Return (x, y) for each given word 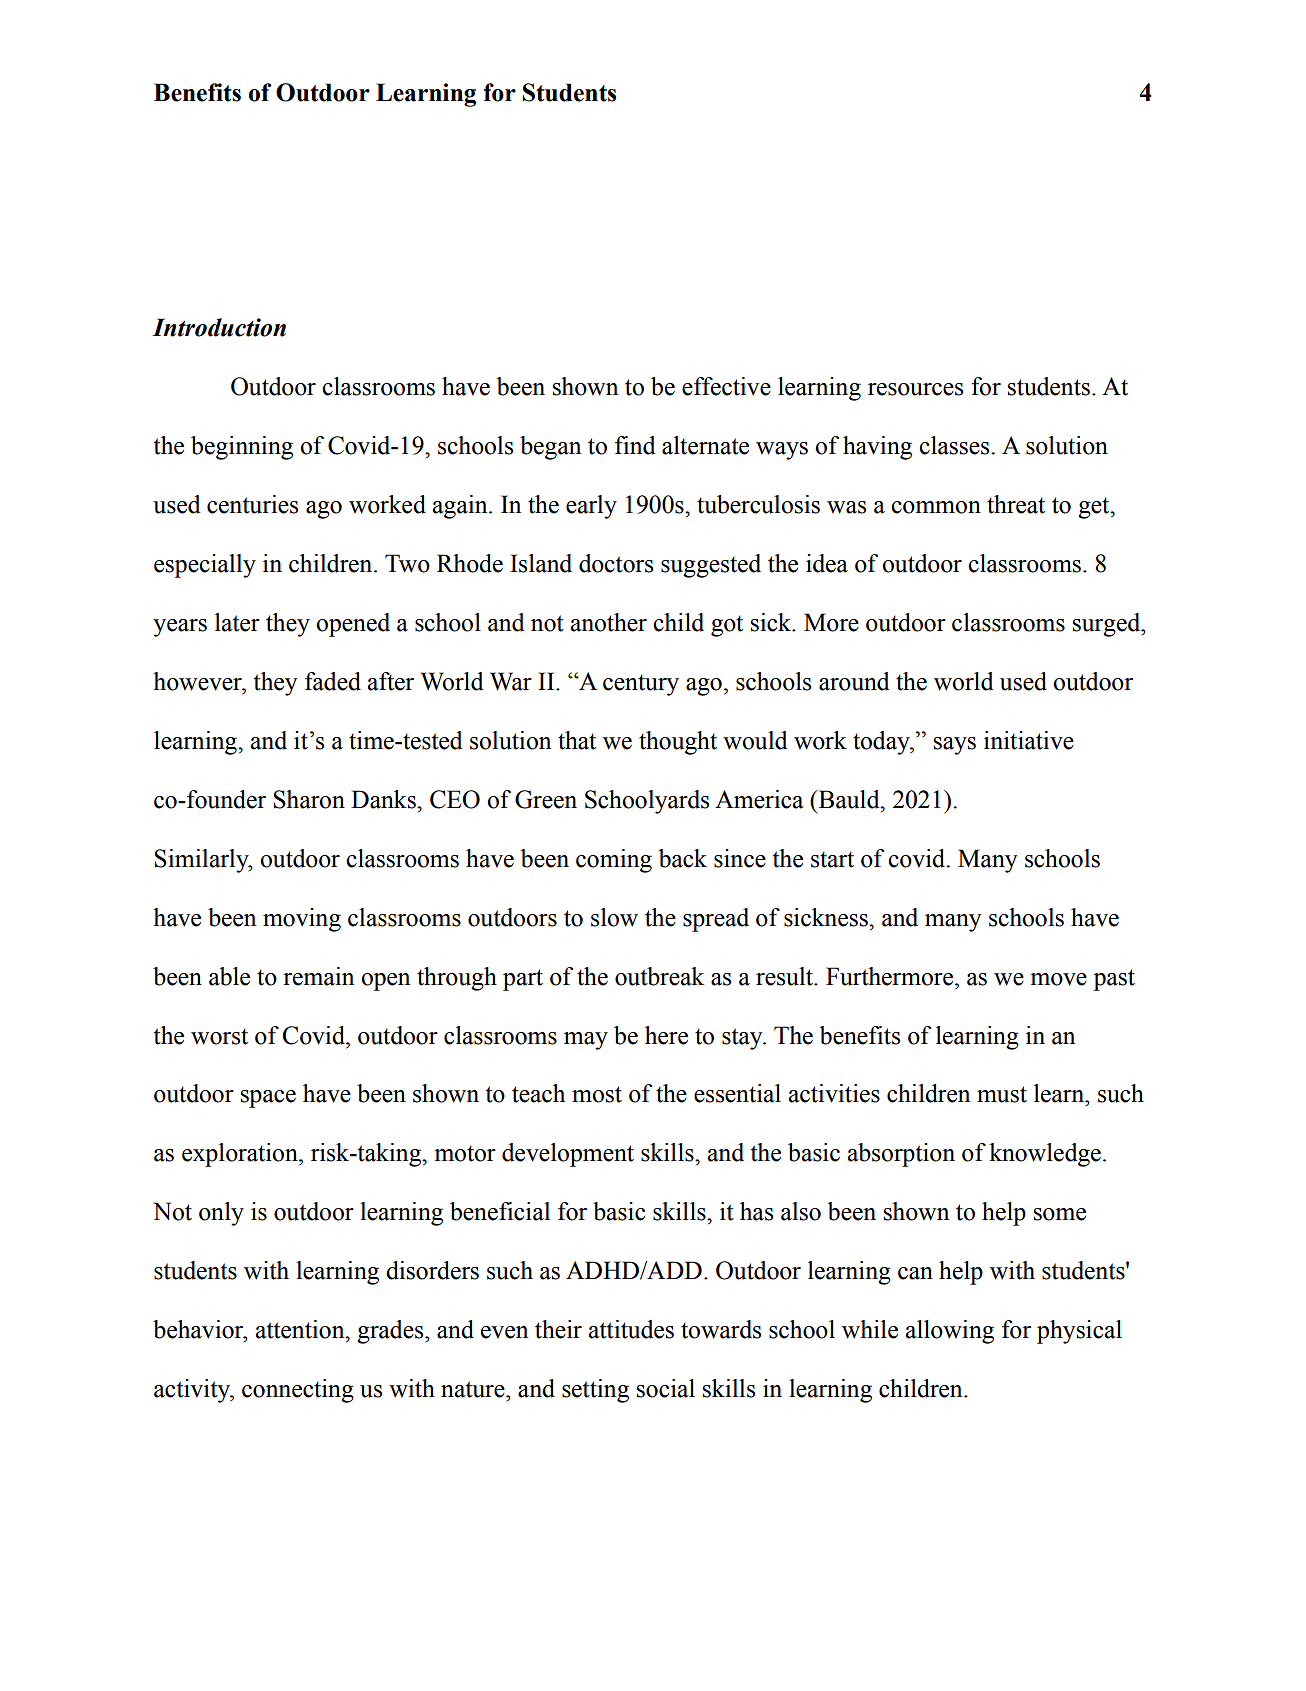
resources (915, 389)
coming (614, 861)
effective (726, 386)
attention (301, 1329)
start (832, 859)
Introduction (219, 327)
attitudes (631, 1329)
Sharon (309, 799)
